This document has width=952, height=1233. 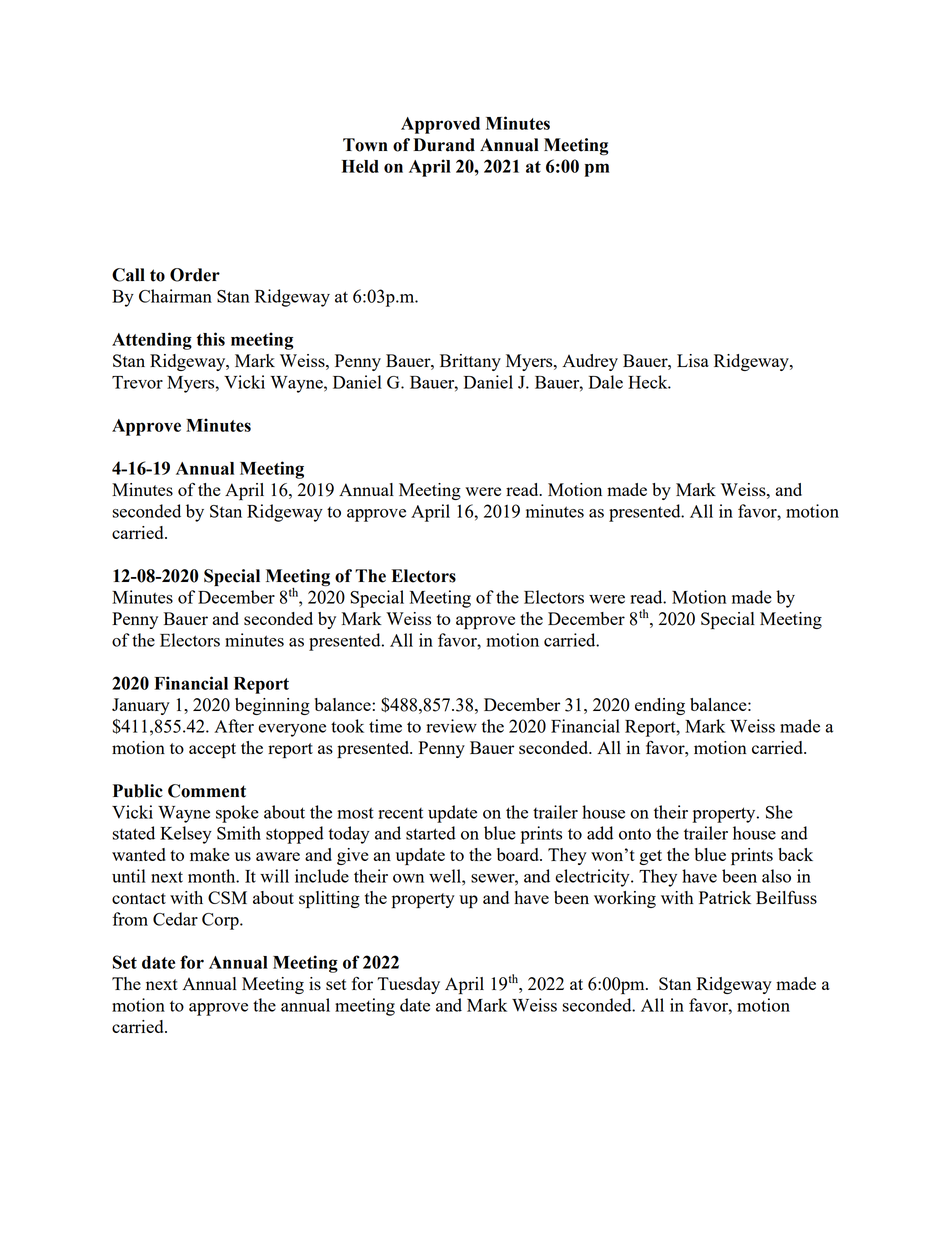 What do you see at coordinates (590, 362) in the document?
I see `Audrey` at bounding box center [590, 362].
